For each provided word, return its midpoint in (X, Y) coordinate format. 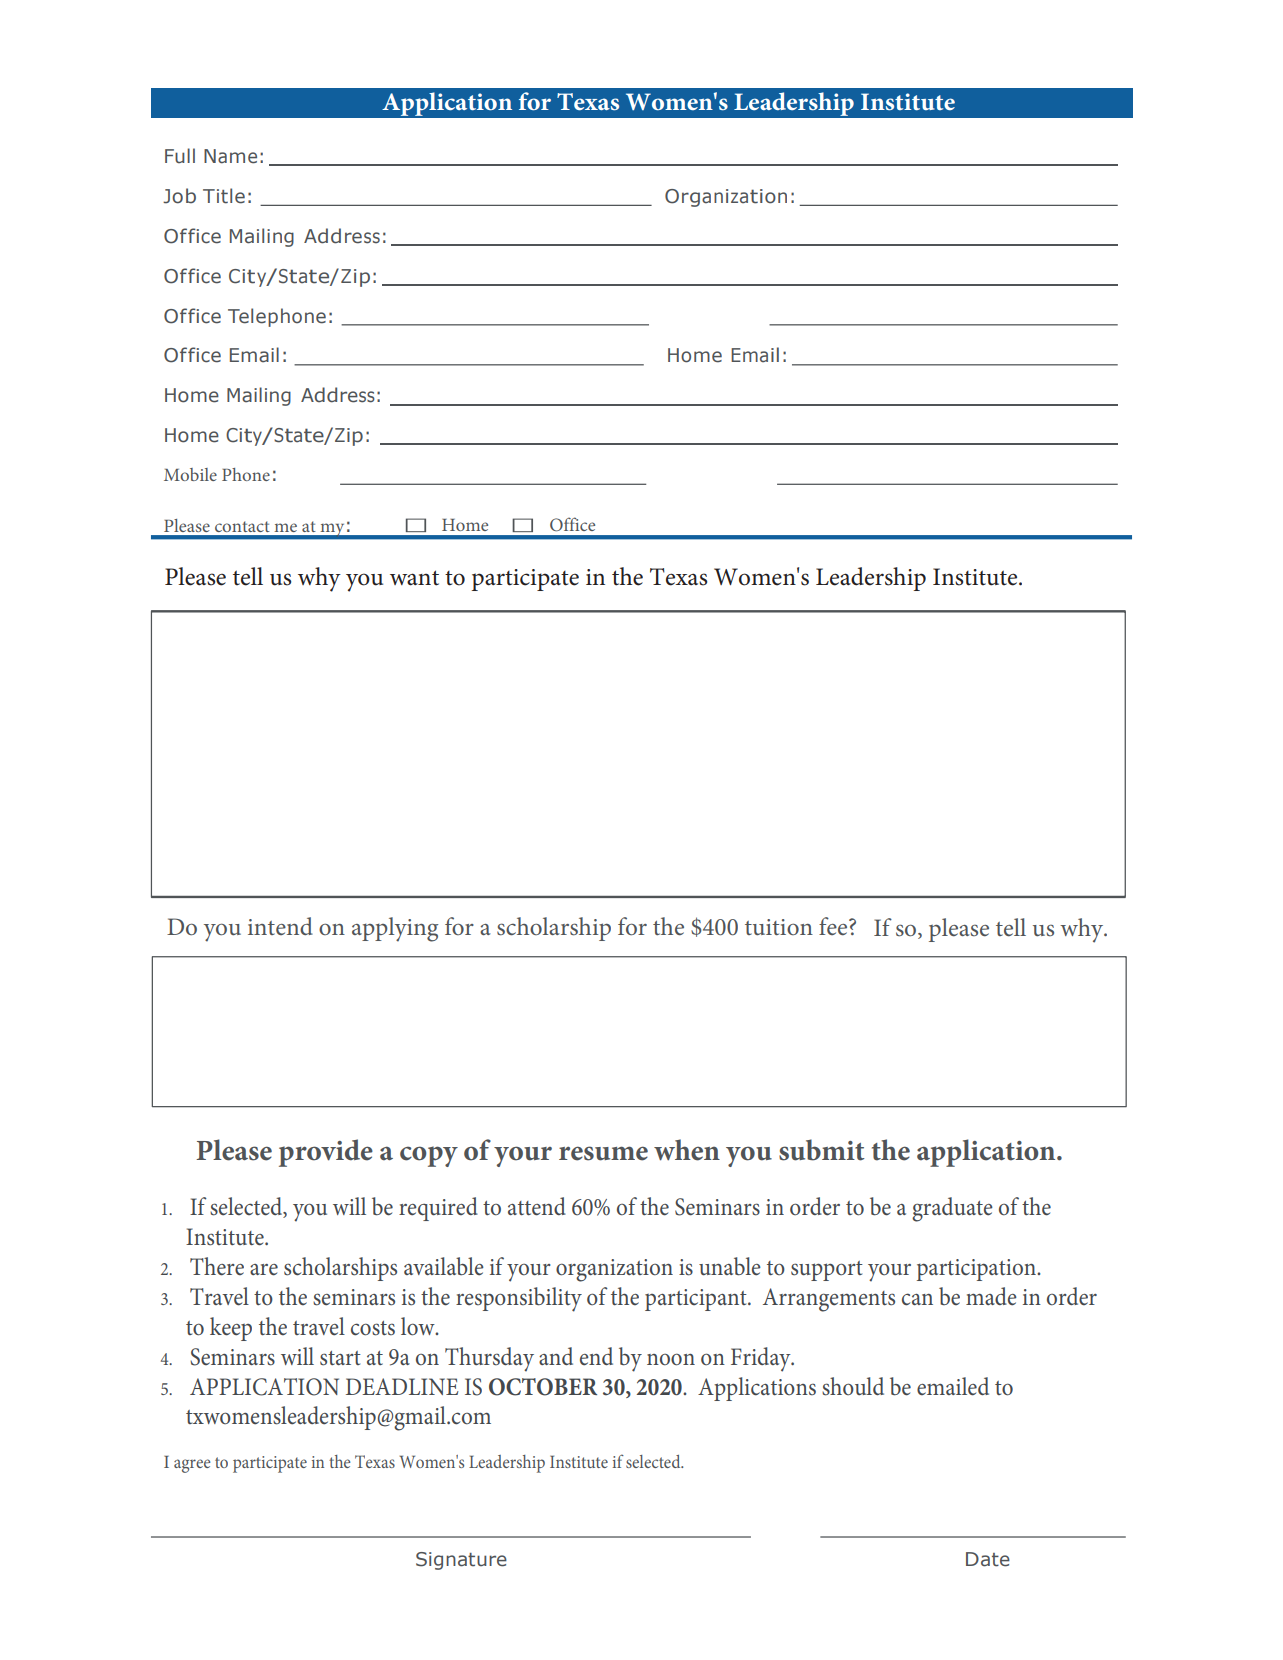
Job (179, 196)
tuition (779, 927)
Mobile (190, 474)
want (414, 578)
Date (988, 1559)
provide (326, 1153)
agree (192, 1466)
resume (603, 1153)
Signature (461, 1561)
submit (821, 1150)
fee (834, 926)
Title (224, 196)
